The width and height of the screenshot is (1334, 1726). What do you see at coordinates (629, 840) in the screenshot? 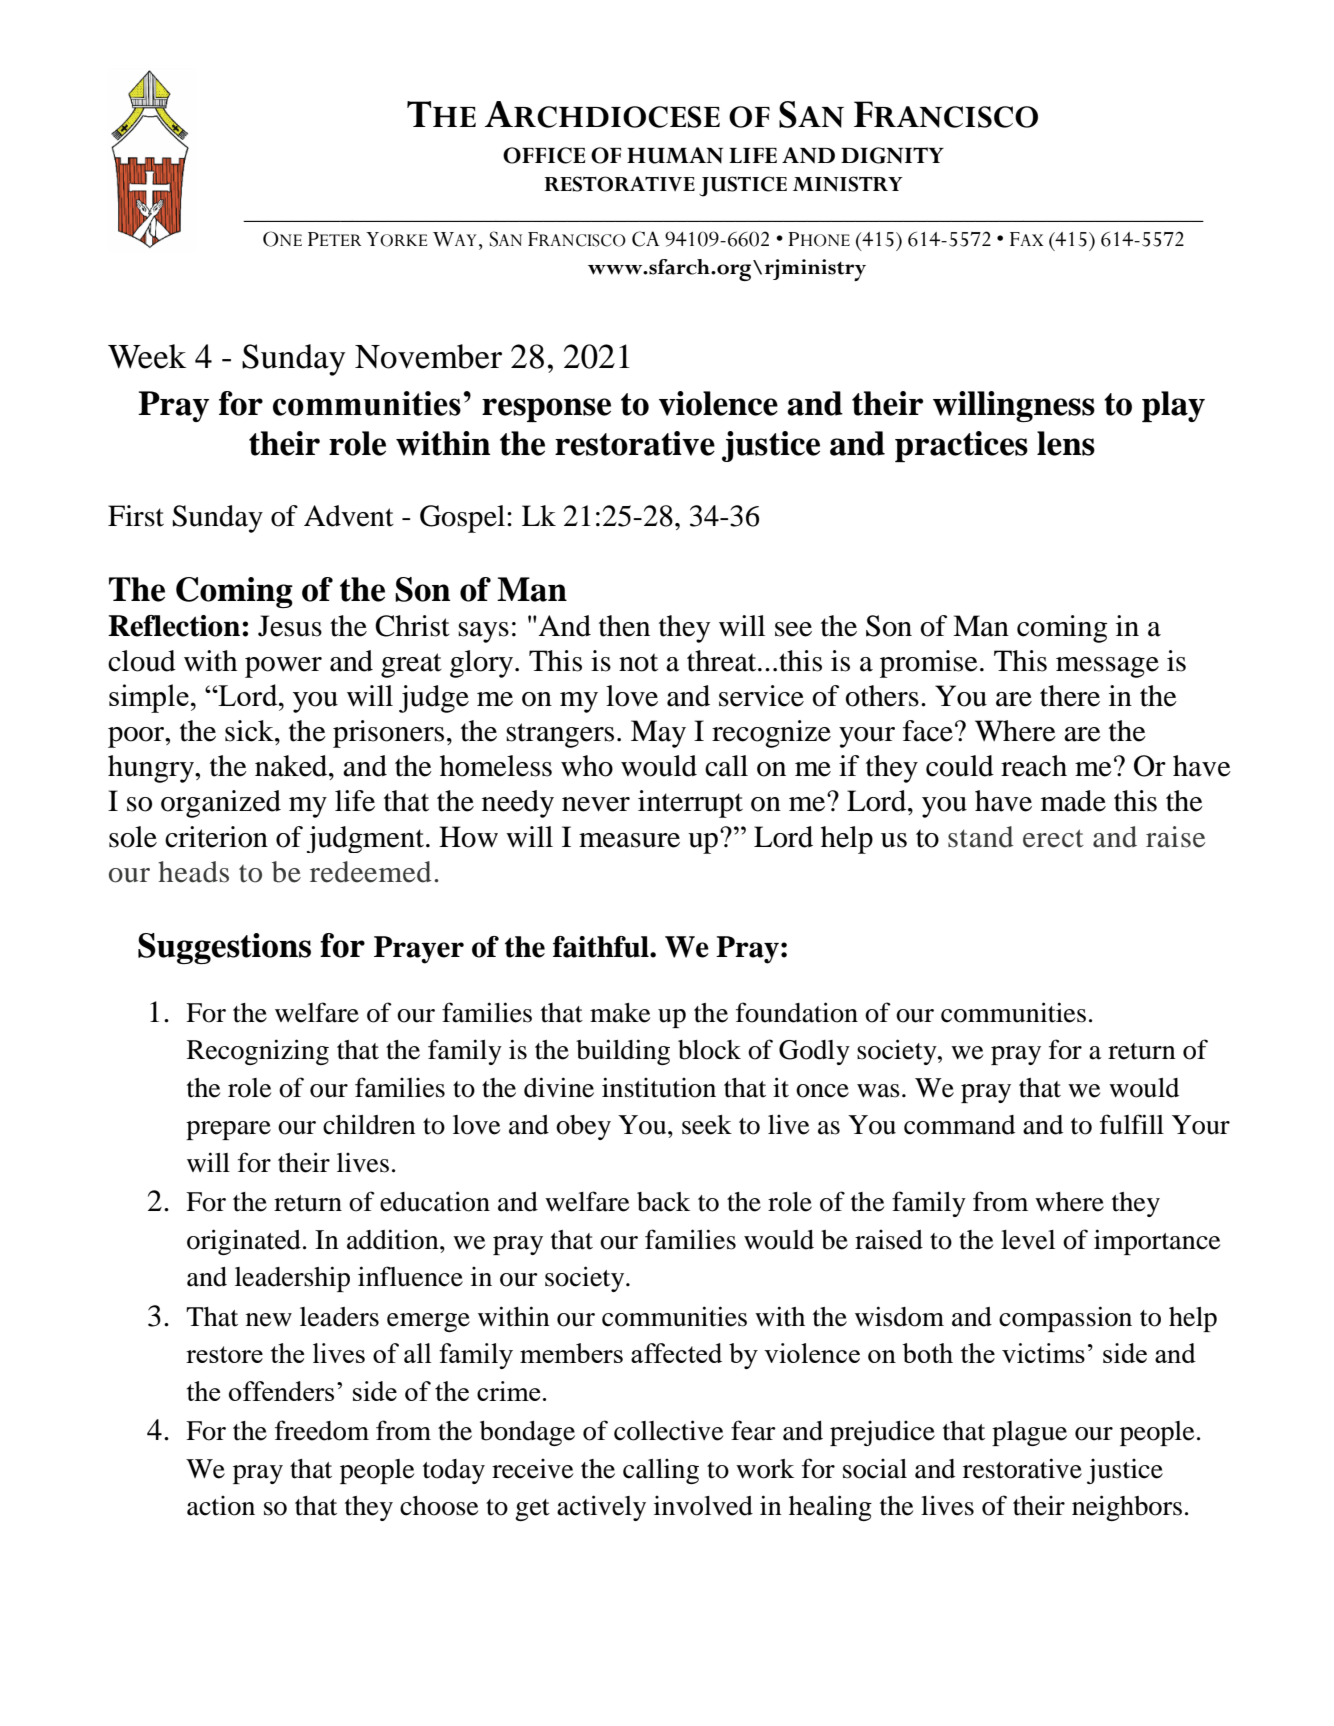
I see `measure` at bounding box center [629, 840].
